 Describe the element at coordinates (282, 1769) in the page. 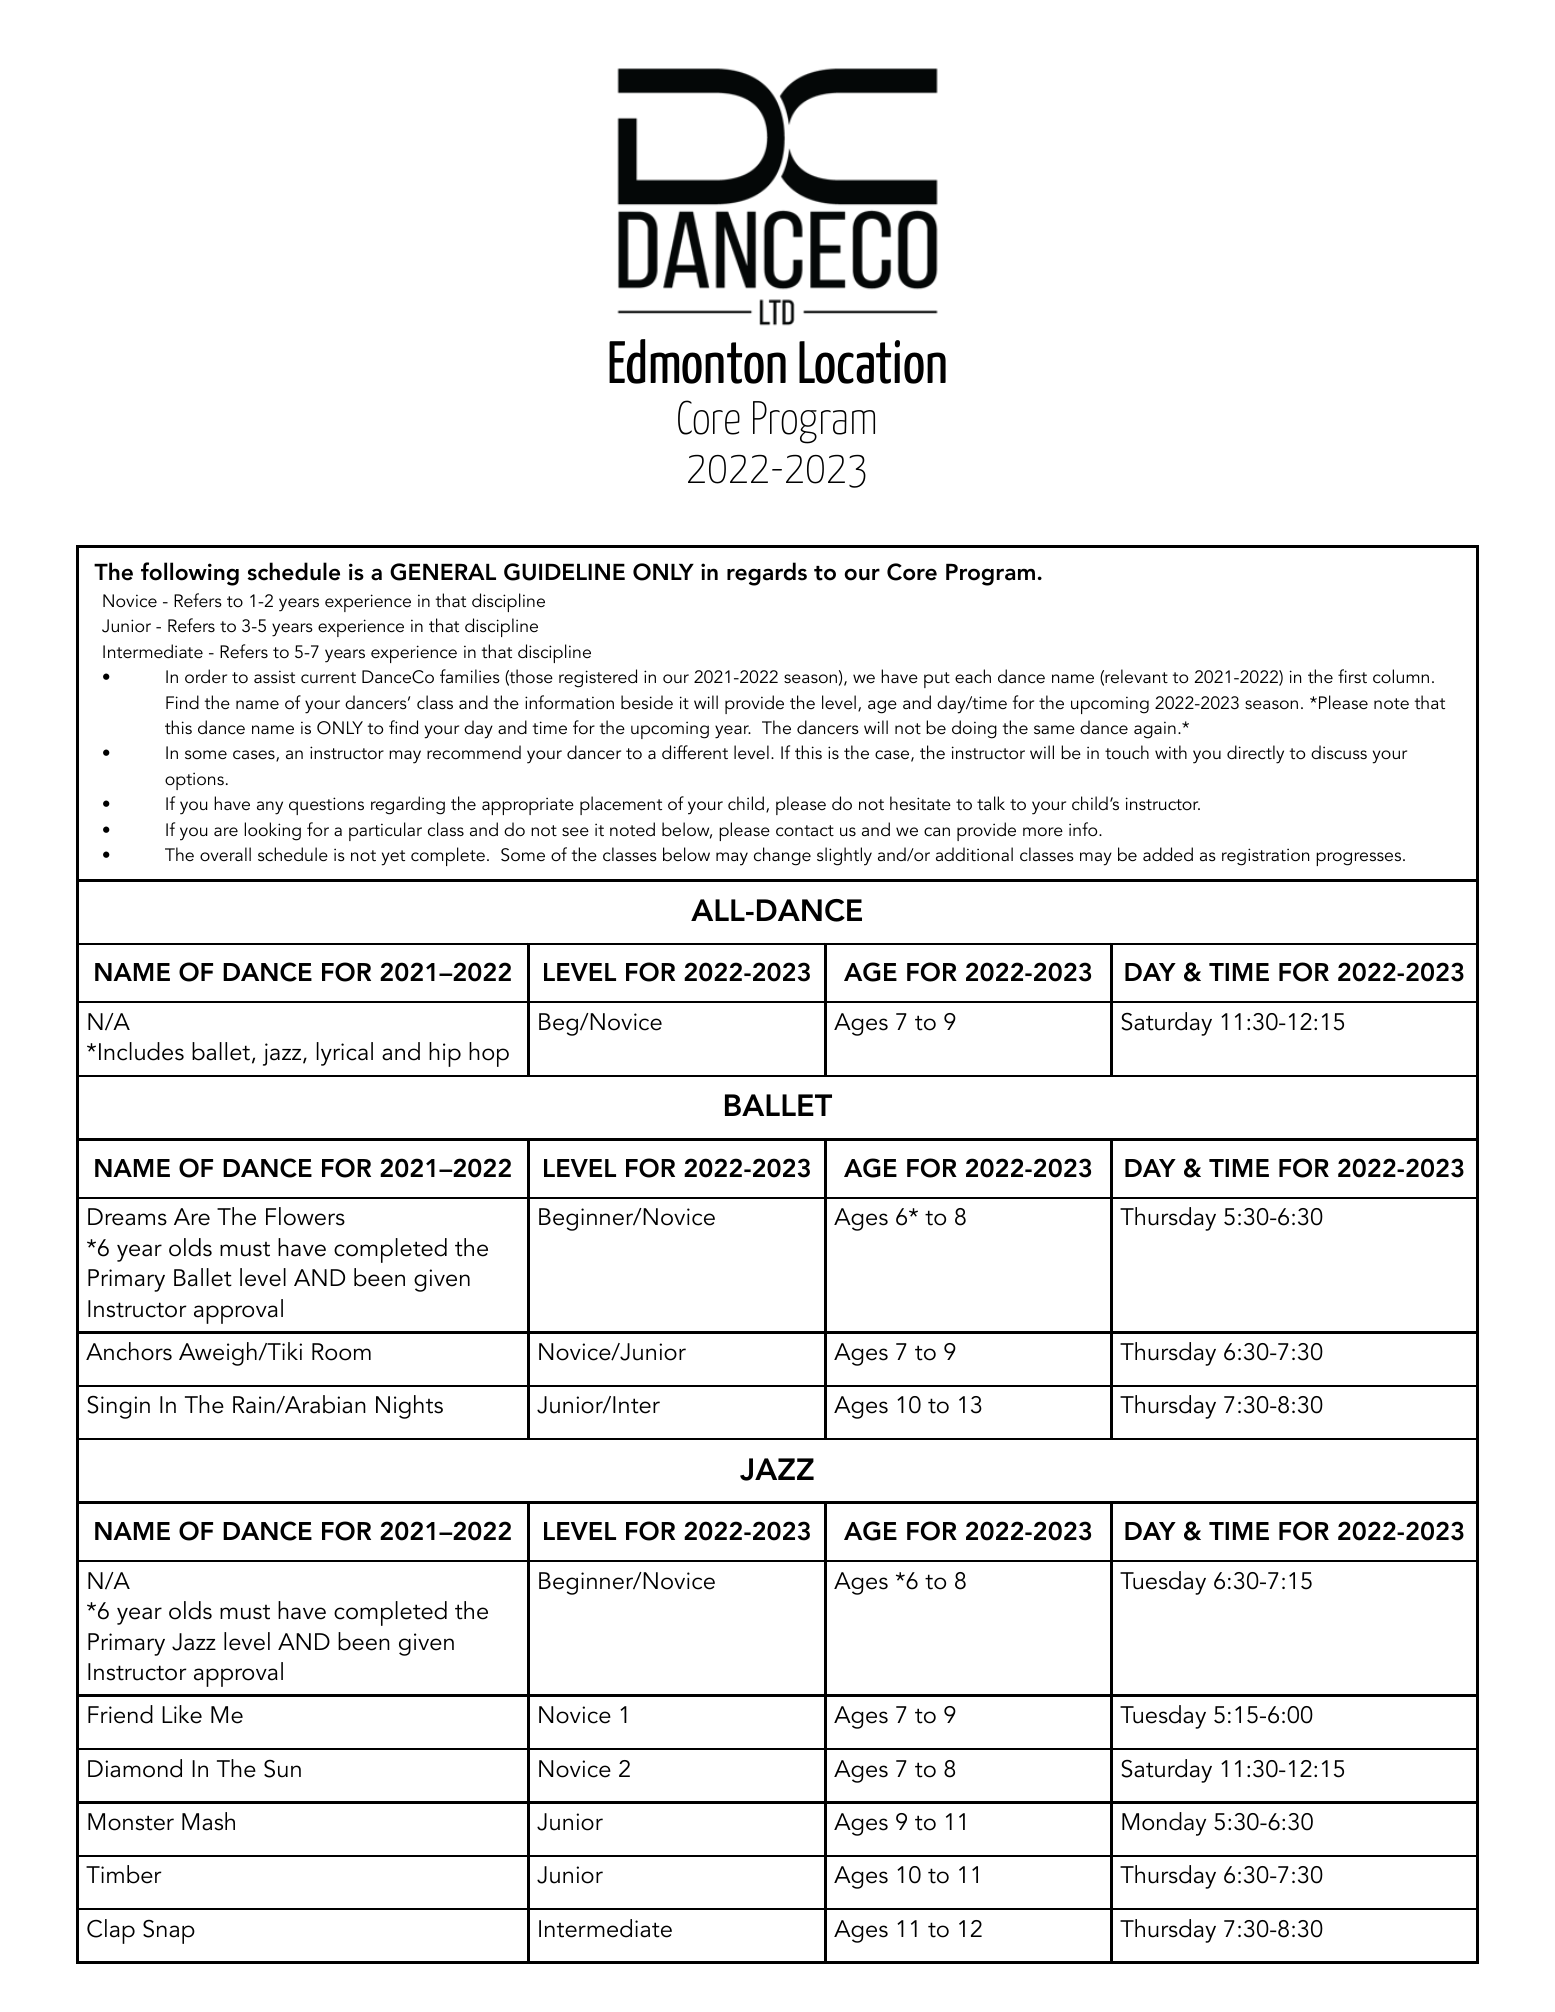

I see `Sun` at that location.
